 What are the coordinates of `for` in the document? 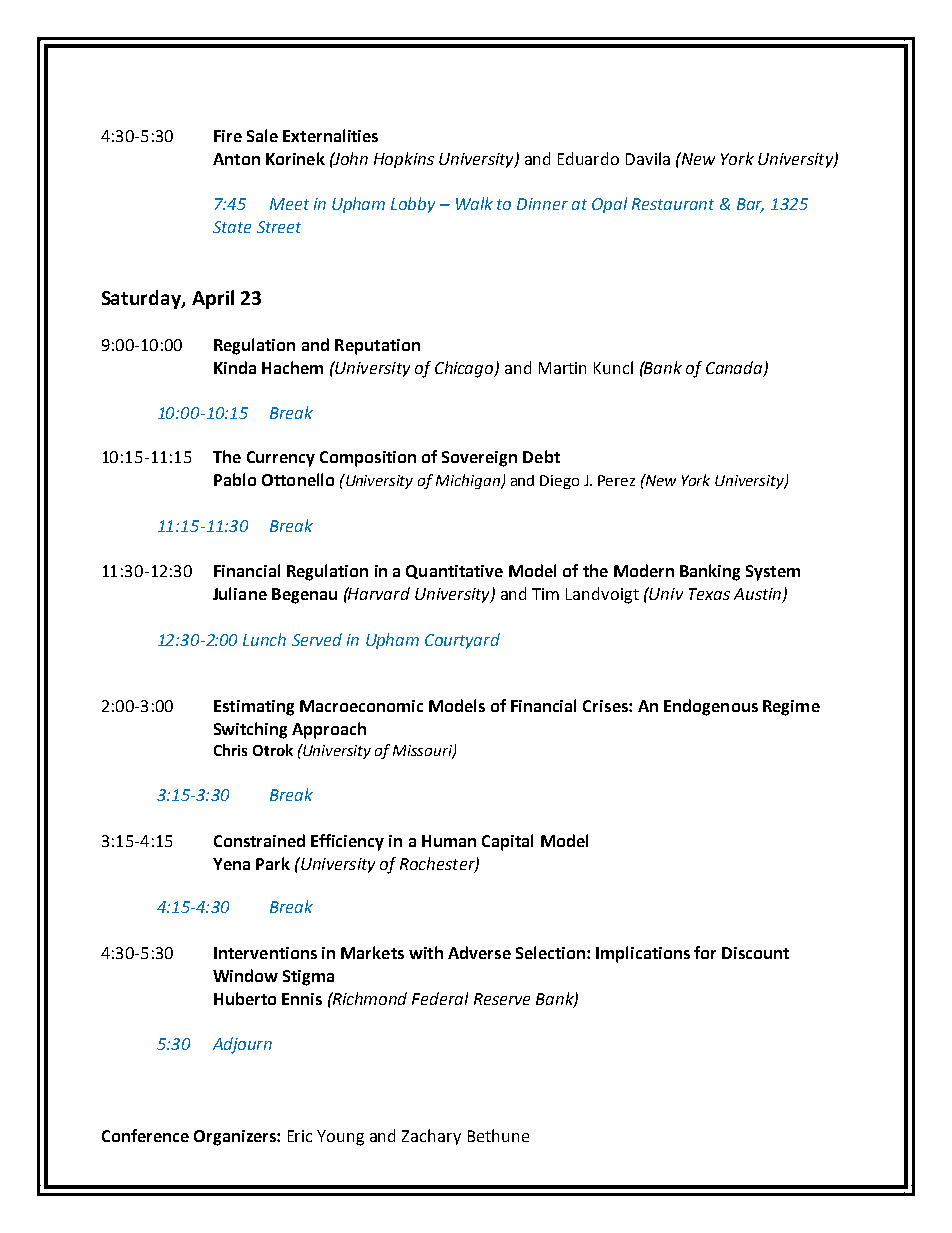 It's located at (705, 952).
